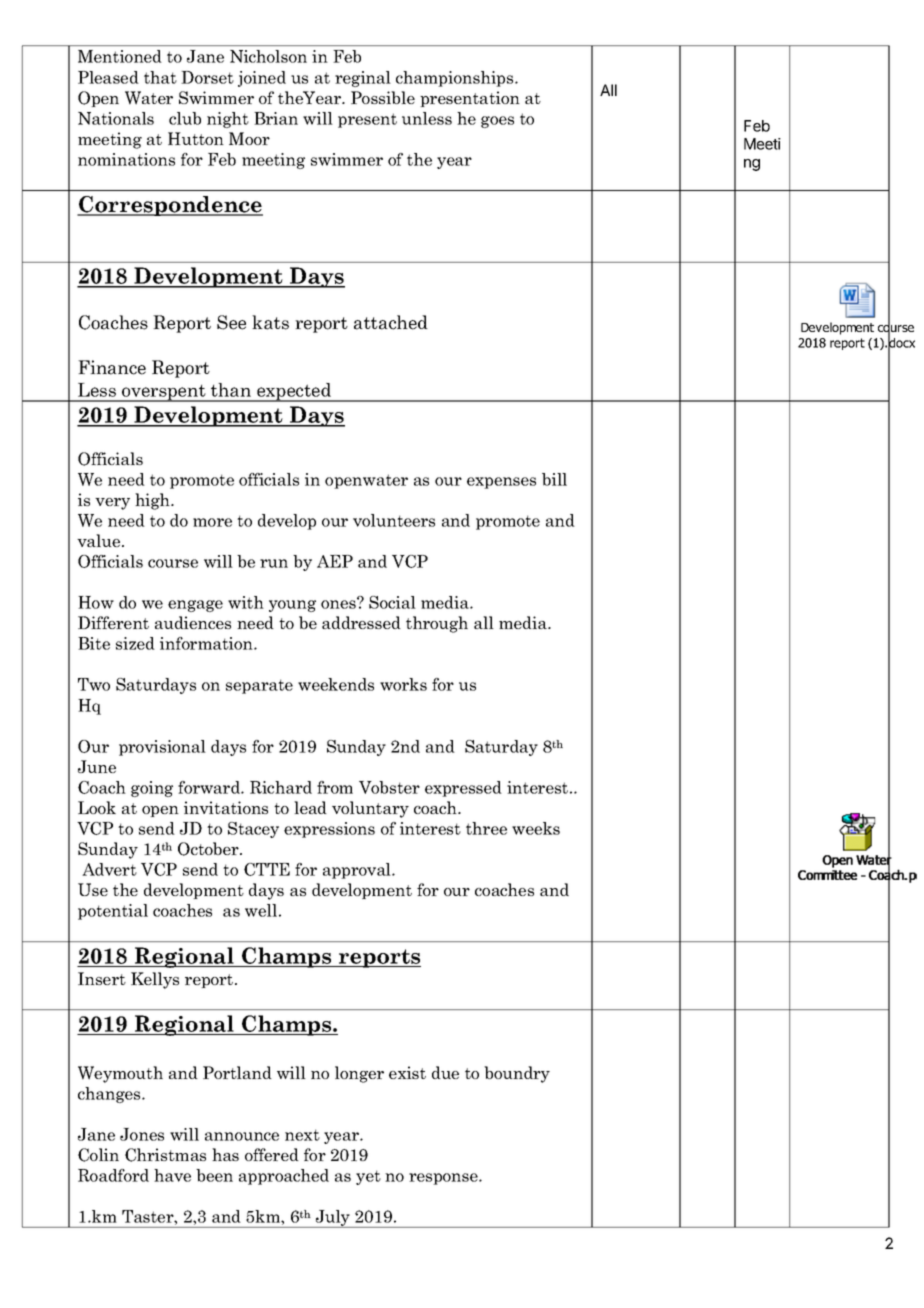 The width and height of the screenshot is (924, 1308). Describe the element at coordinates (332, 1219) in the screenshot. I see `July` at that location.
